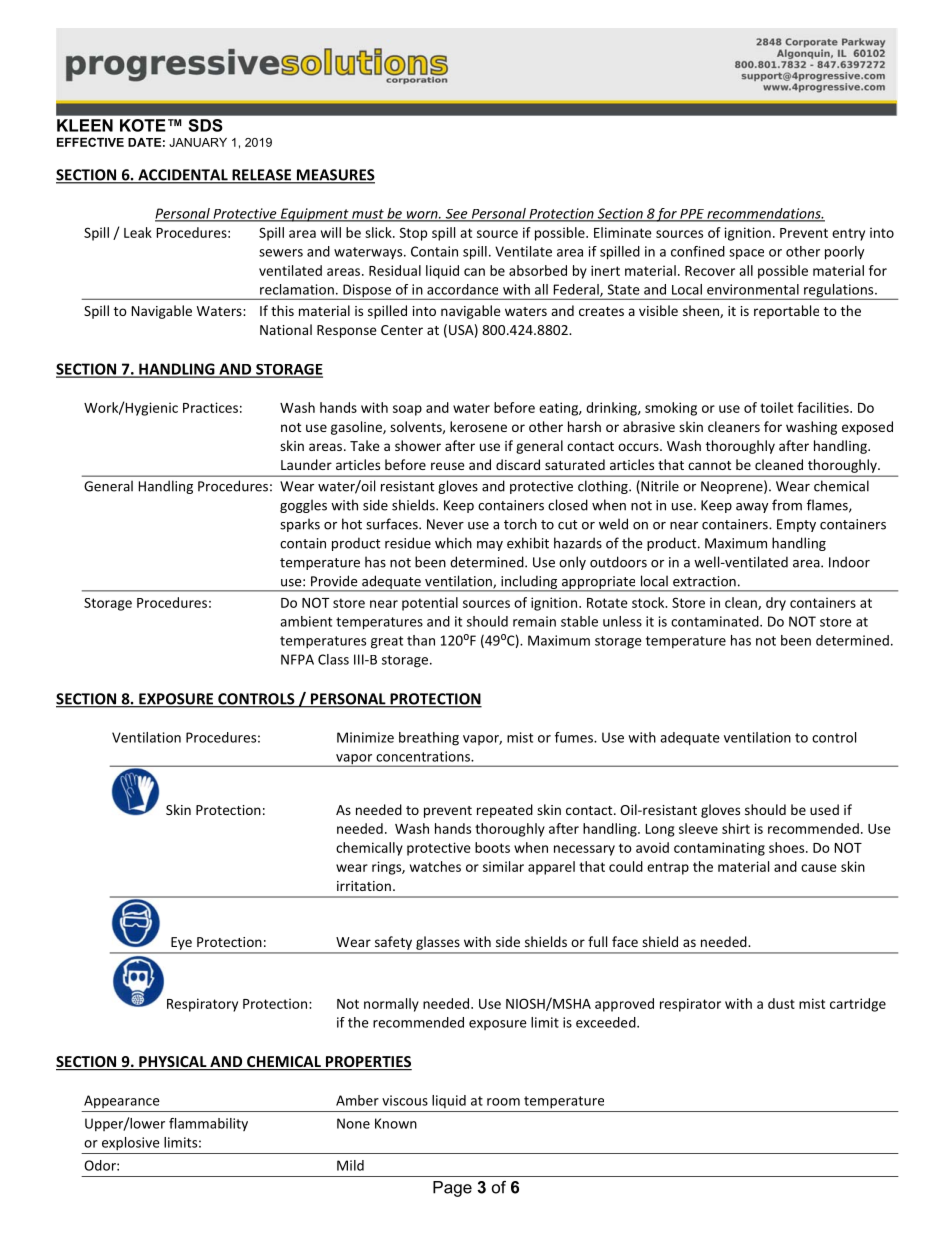 The height and width of the screenshot is (1233, 952). Describe the element at coordinates (848, 234) in the screenshot. I see `entry` at that location.
